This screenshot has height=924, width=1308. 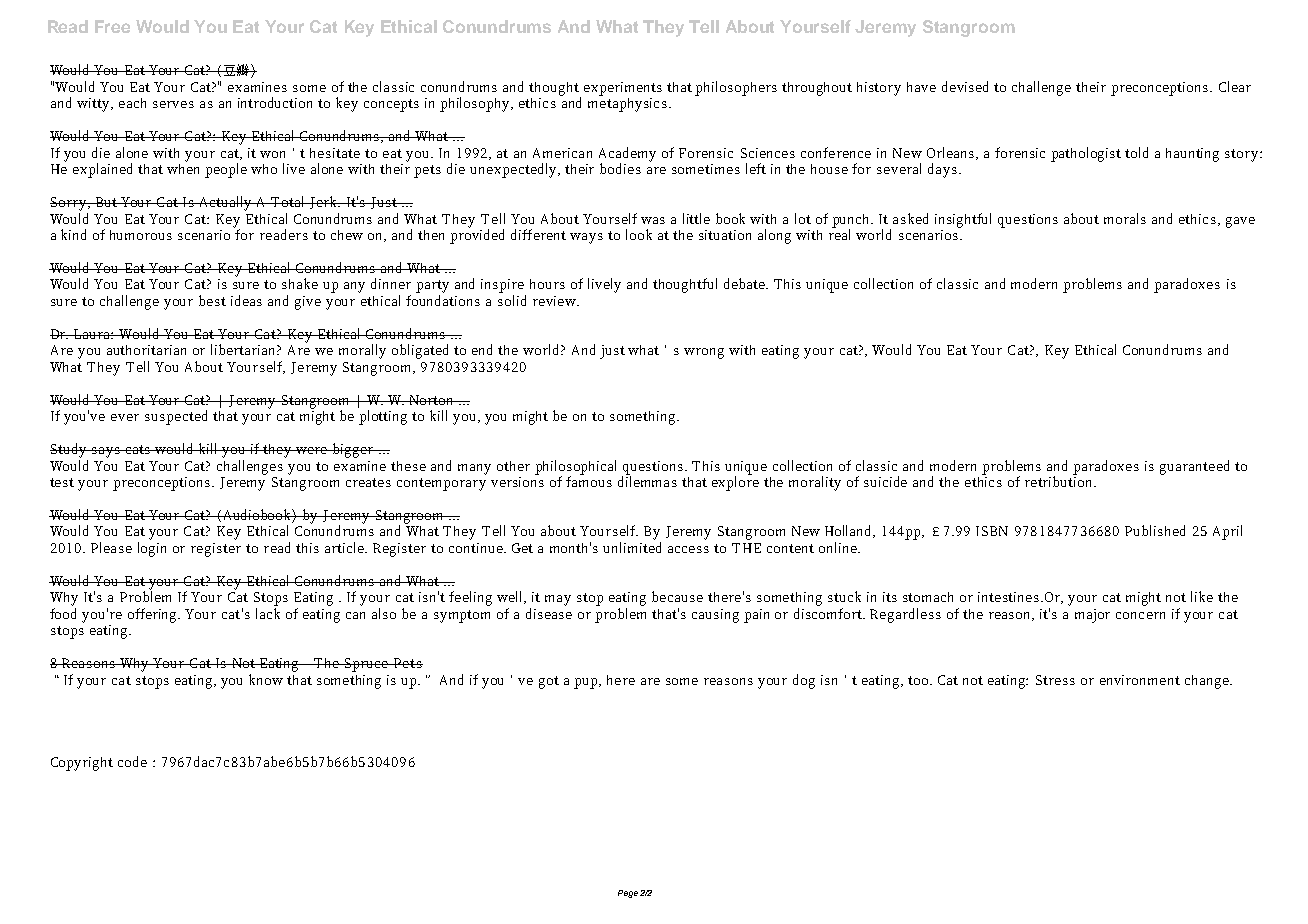 I want to click on experiments, so click(x=623, y=89).
